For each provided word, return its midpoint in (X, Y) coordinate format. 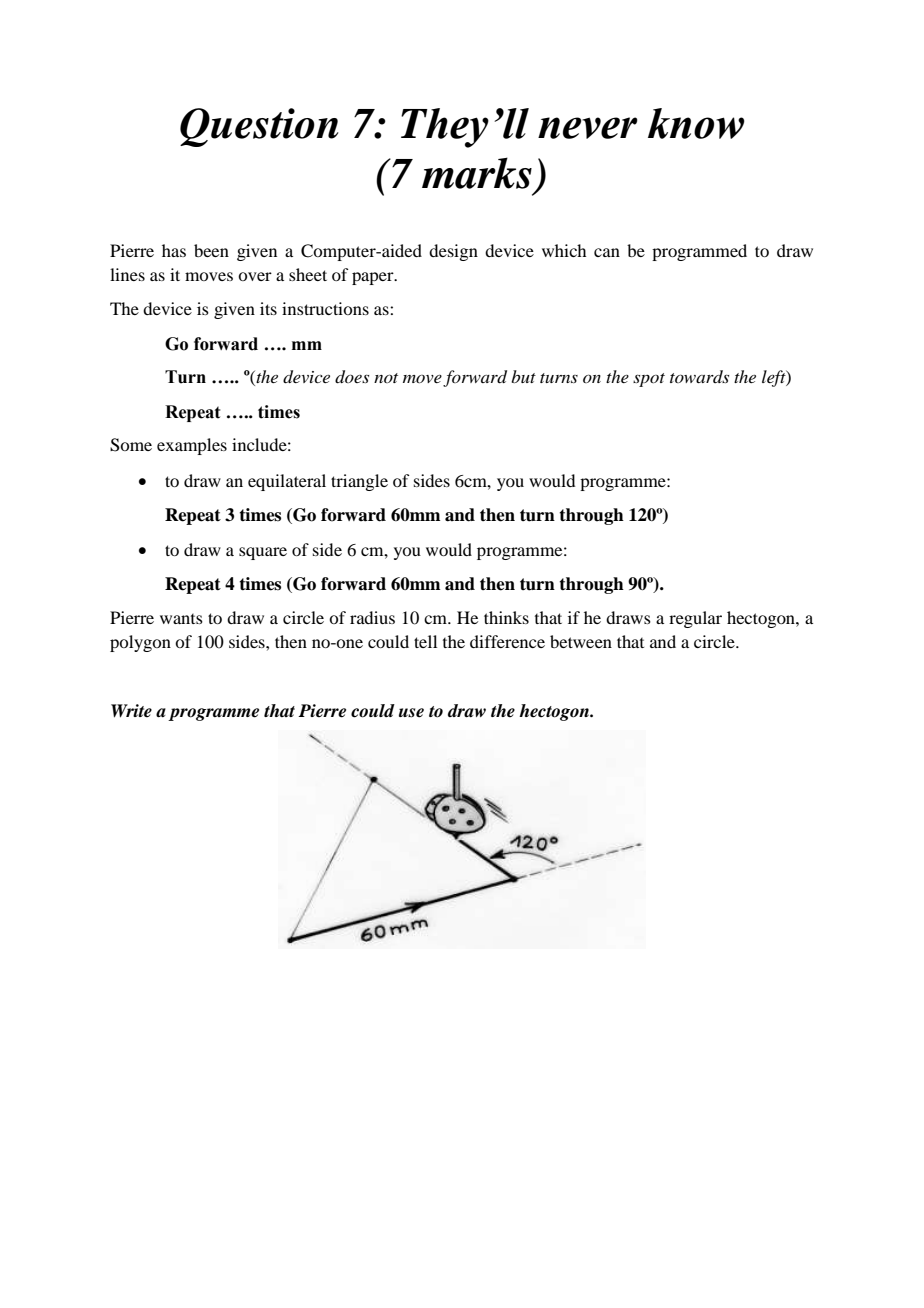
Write (131, 711)
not (386, 378)
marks (477, 173)
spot (649, 380)
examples (192, 446)
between (581, 641)
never (588, 128)
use (411, 713)
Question (259, 127)
